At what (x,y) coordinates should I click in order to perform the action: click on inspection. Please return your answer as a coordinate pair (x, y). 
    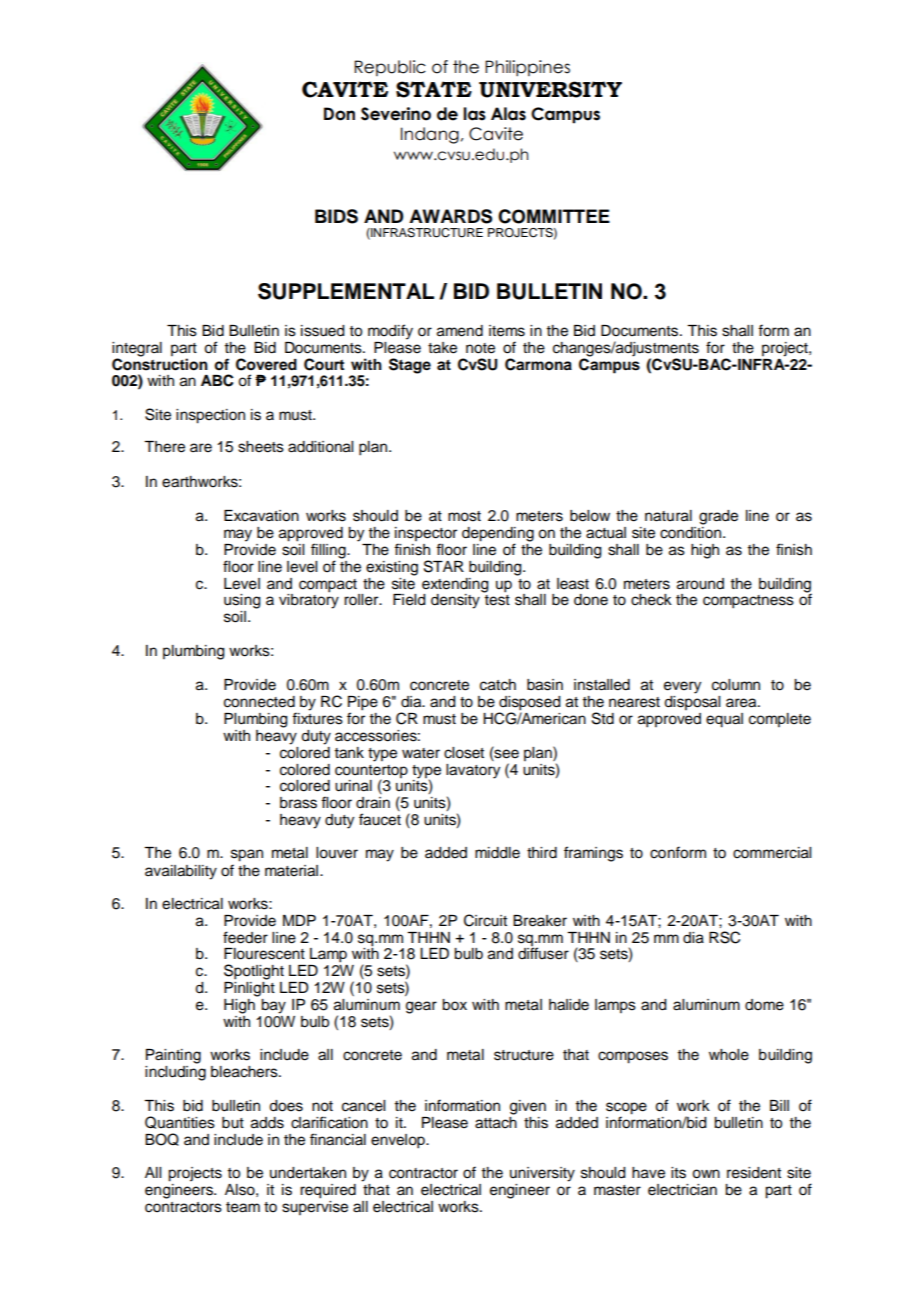
    Looking at the image, I should click on (210, 416).
